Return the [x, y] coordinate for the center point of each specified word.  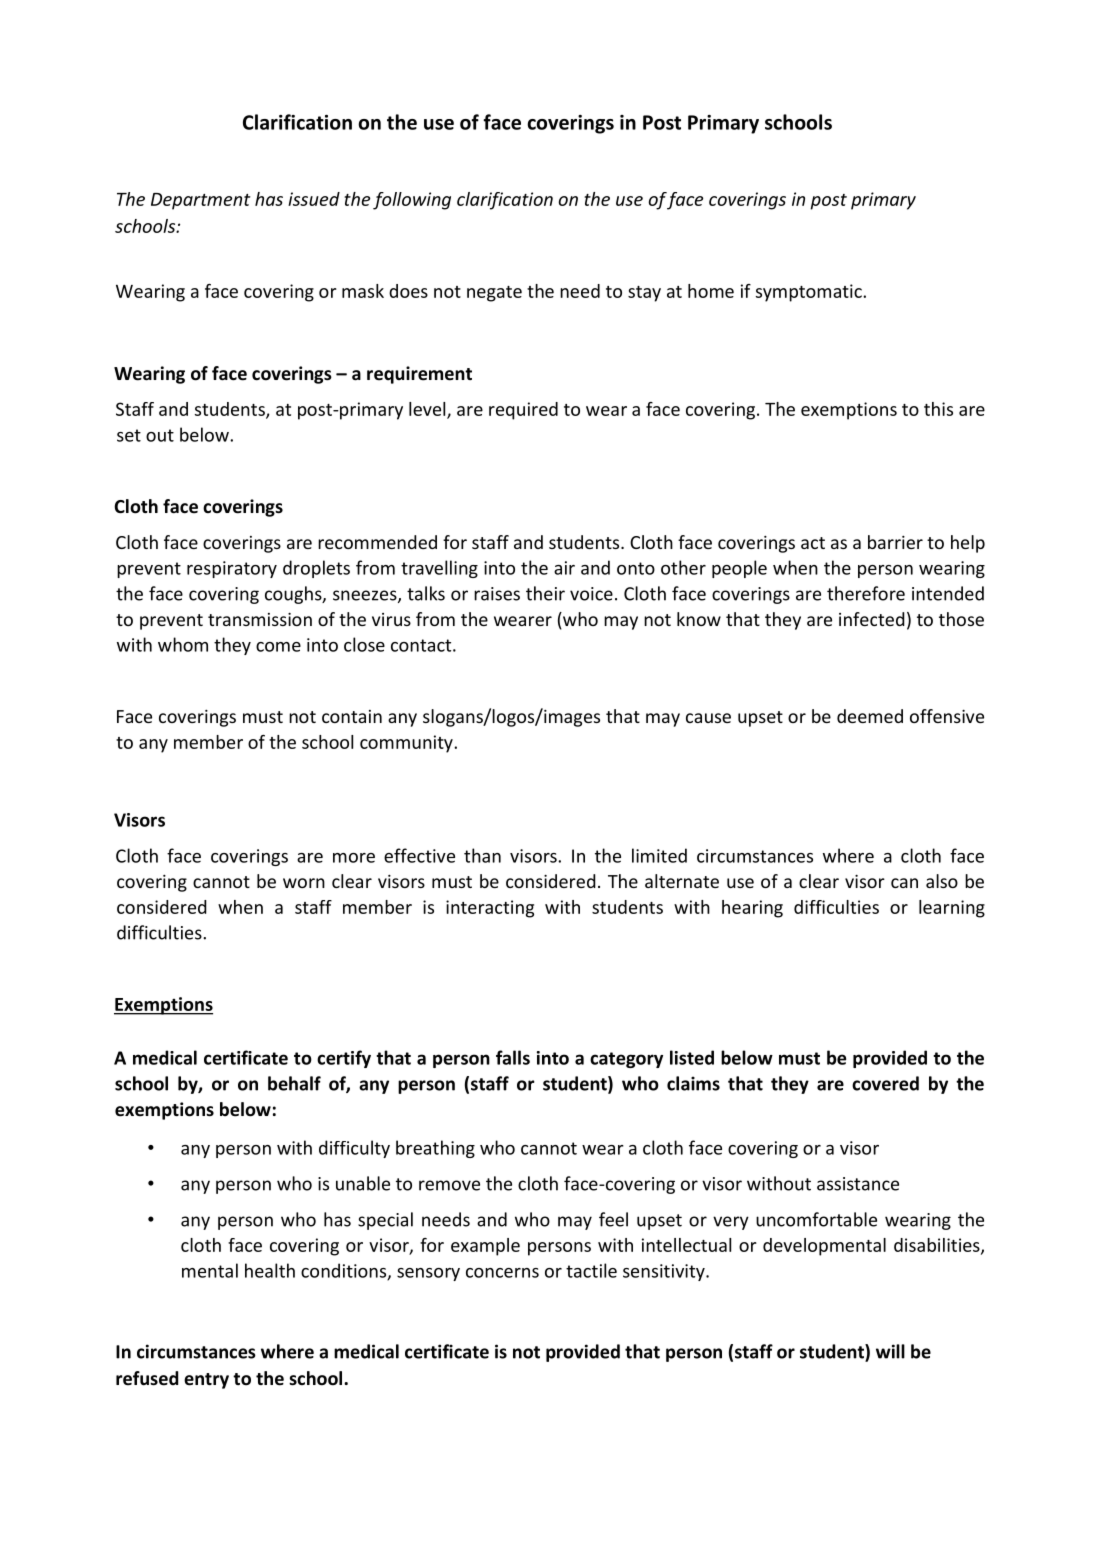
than [482, 855]
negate [494, 294]
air [564, 568]
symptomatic [810, 293]
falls [513, 1057]
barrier [895, 542]
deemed [870, 716]
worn [304, 883]
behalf [294, 1083]
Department [201, 201]
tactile [591, 1270]
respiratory [232, 569]
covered [885, 1083]
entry [206, 1381]
